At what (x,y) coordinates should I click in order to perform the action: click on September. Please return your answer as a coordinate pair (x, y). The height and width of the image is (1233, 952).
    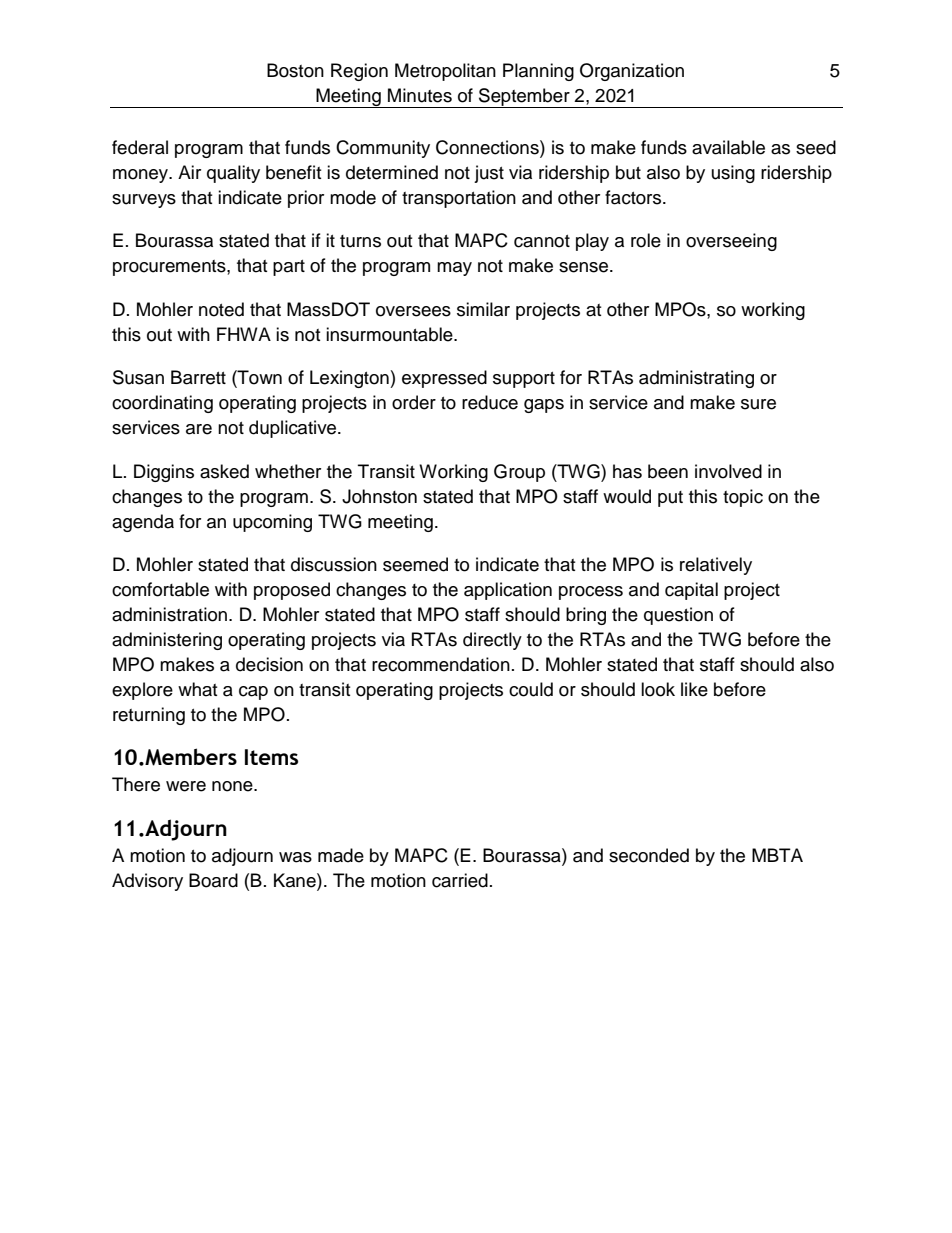
    Looking at the image, I should click on (524, 98).
